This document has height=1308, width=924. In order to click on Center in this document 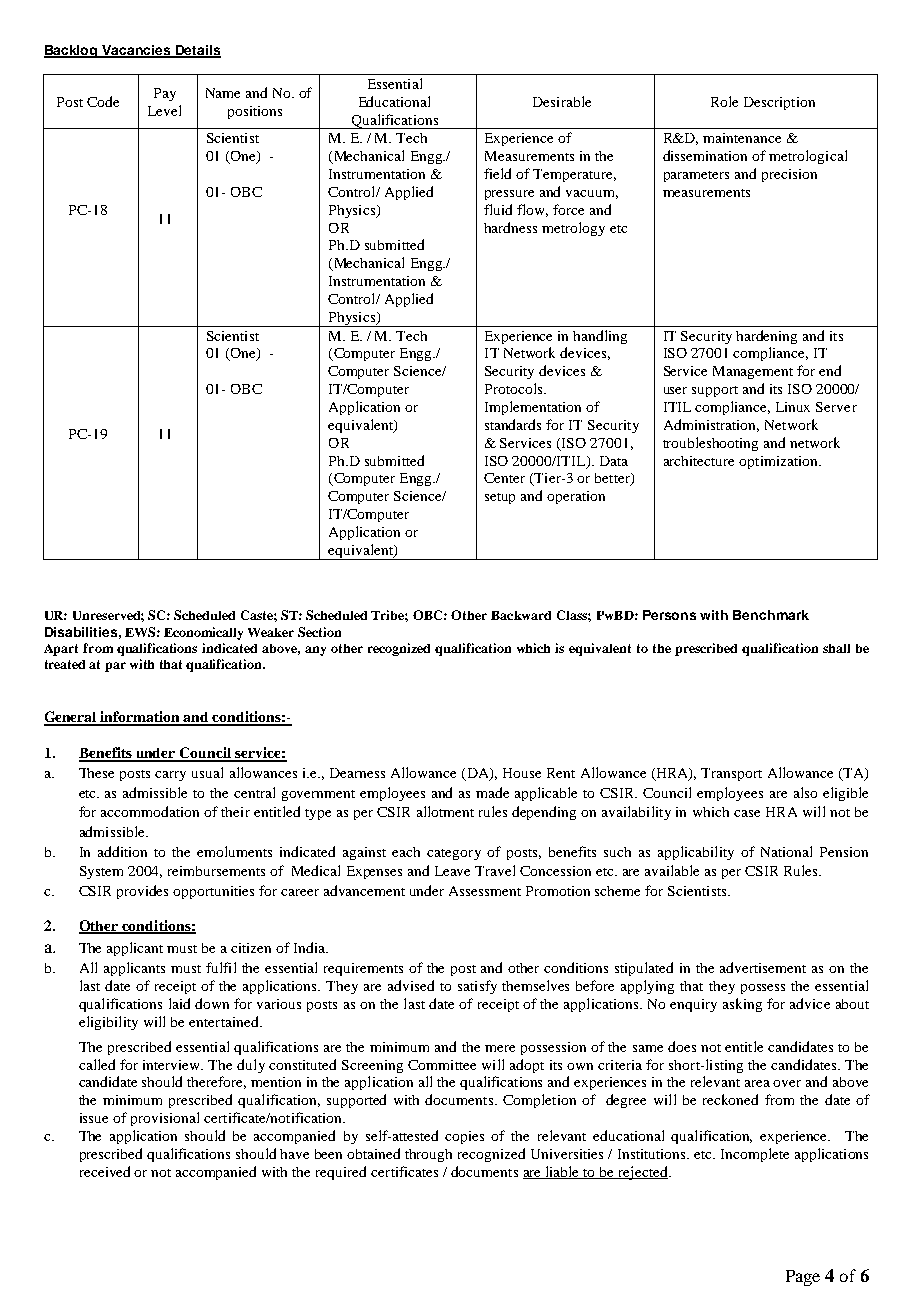, I will do `click(504, 478)`.
